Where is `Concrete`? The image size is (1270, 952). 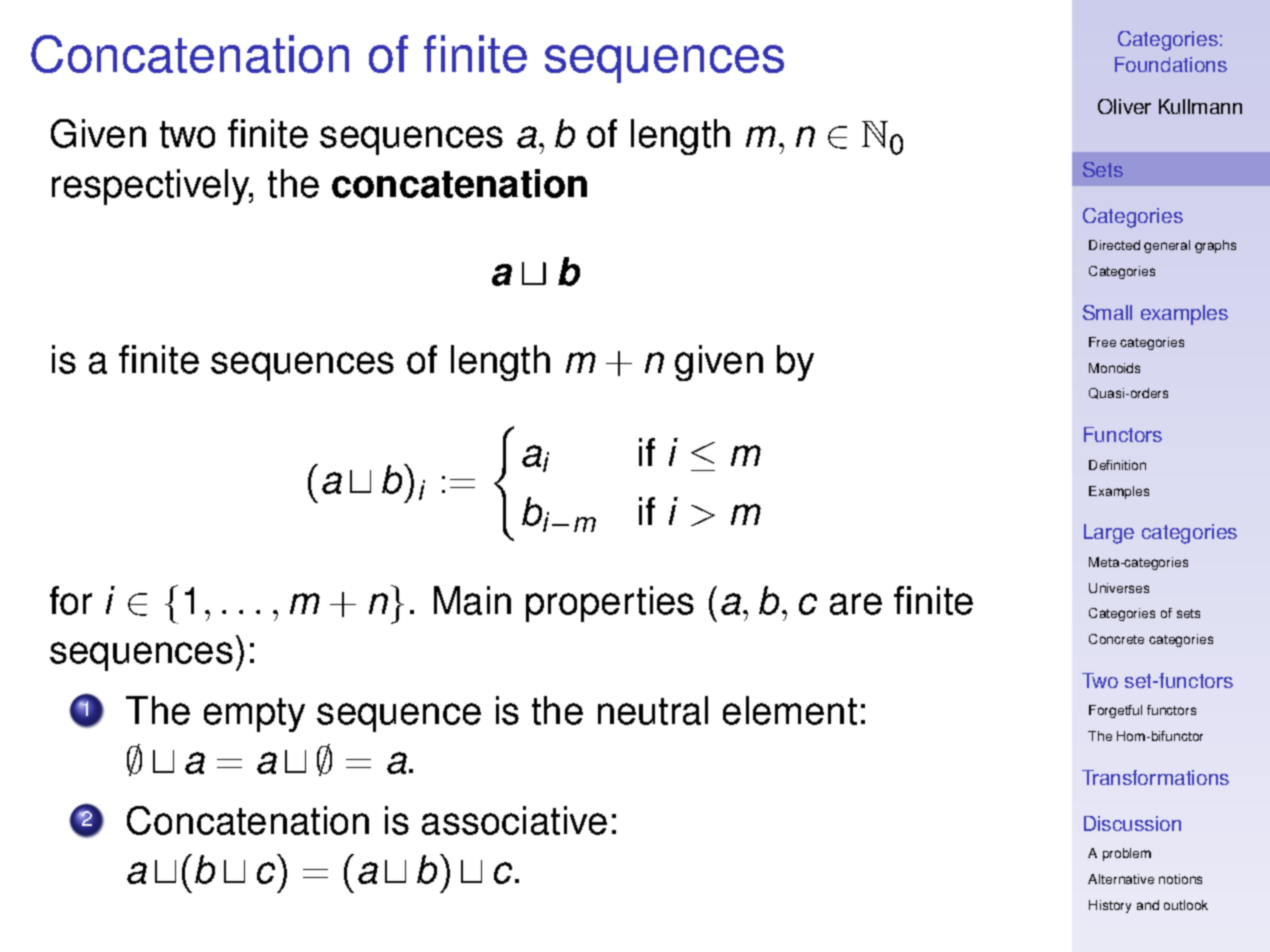
Concrete is located at coordinates (1116, 639).
